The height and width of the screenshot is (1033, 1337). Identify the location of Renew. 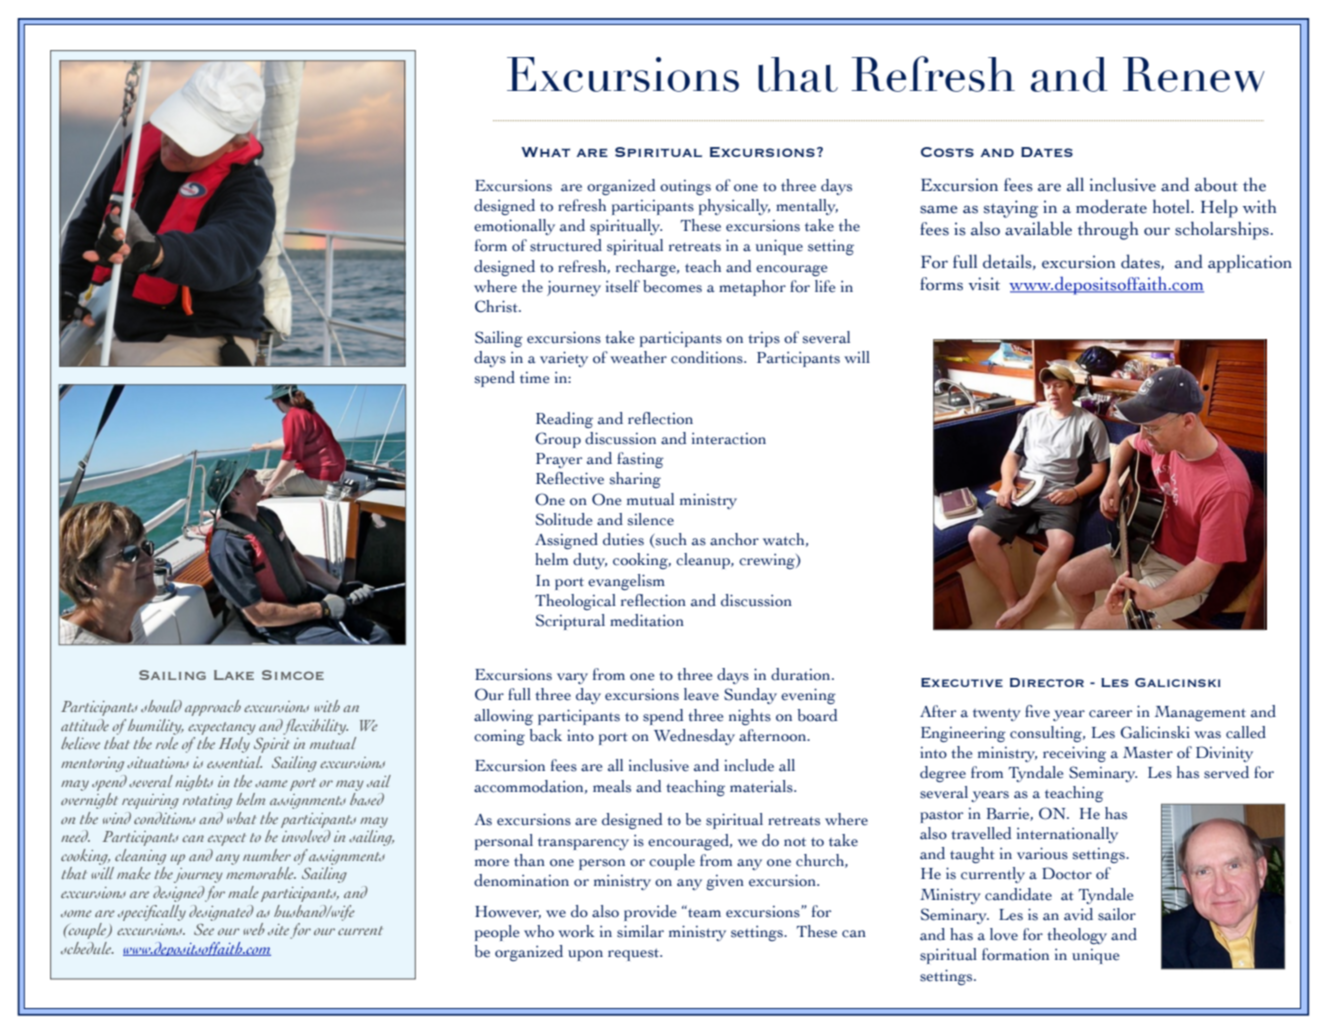
(1194, 74).
